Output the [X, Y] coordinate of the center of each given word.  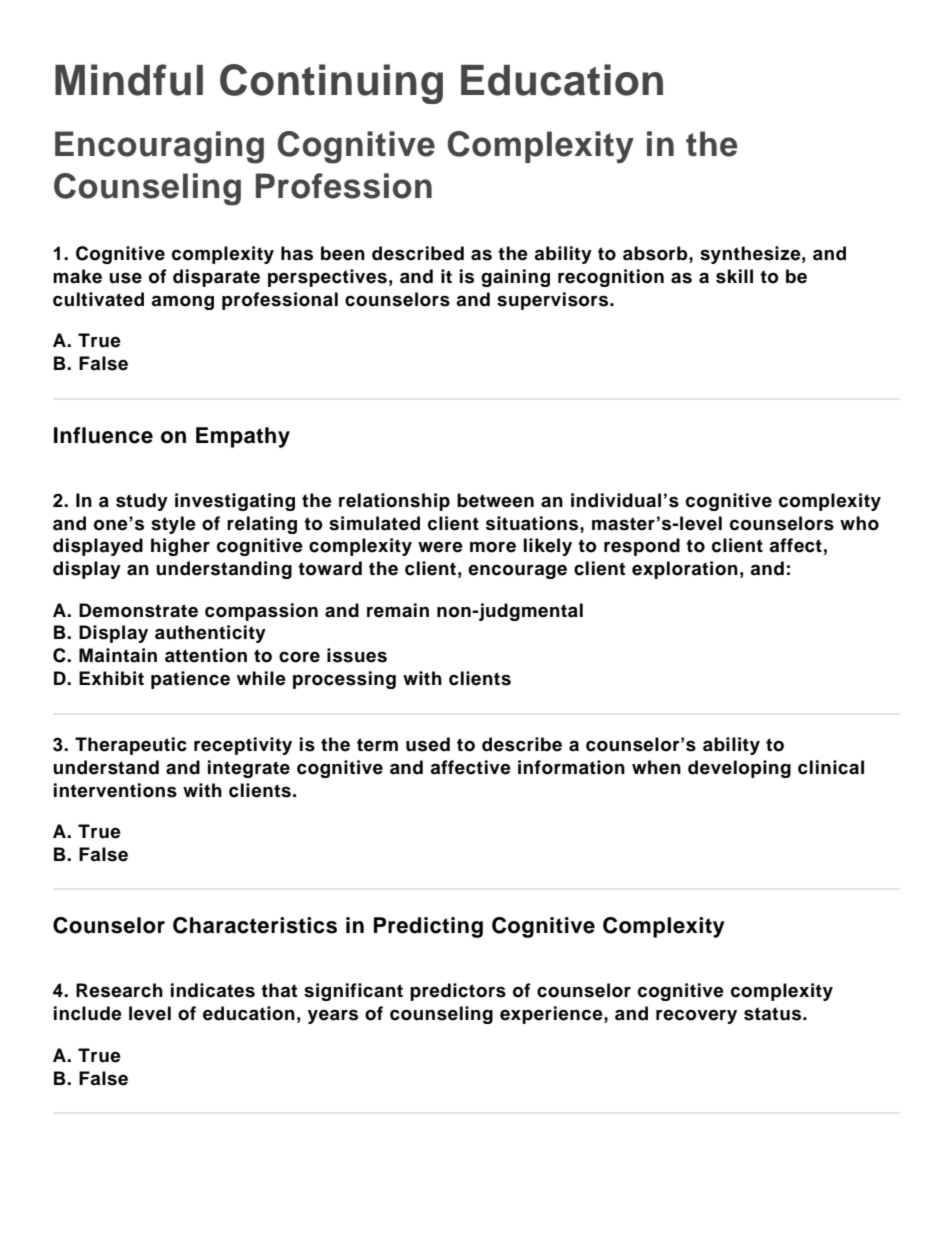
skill [734, 276]
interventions [115, 790]
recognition [611, 278]
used [428, 744]
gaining [515, 278]
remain [398, 610]
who [859, 523]
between [495, 500]
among [182, 302]
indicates [213, 990]
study [142, 502]
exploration [685, 570]
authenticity [210, 634]
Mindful [129, 80]
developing [739, 769]
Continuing [331, 84]
